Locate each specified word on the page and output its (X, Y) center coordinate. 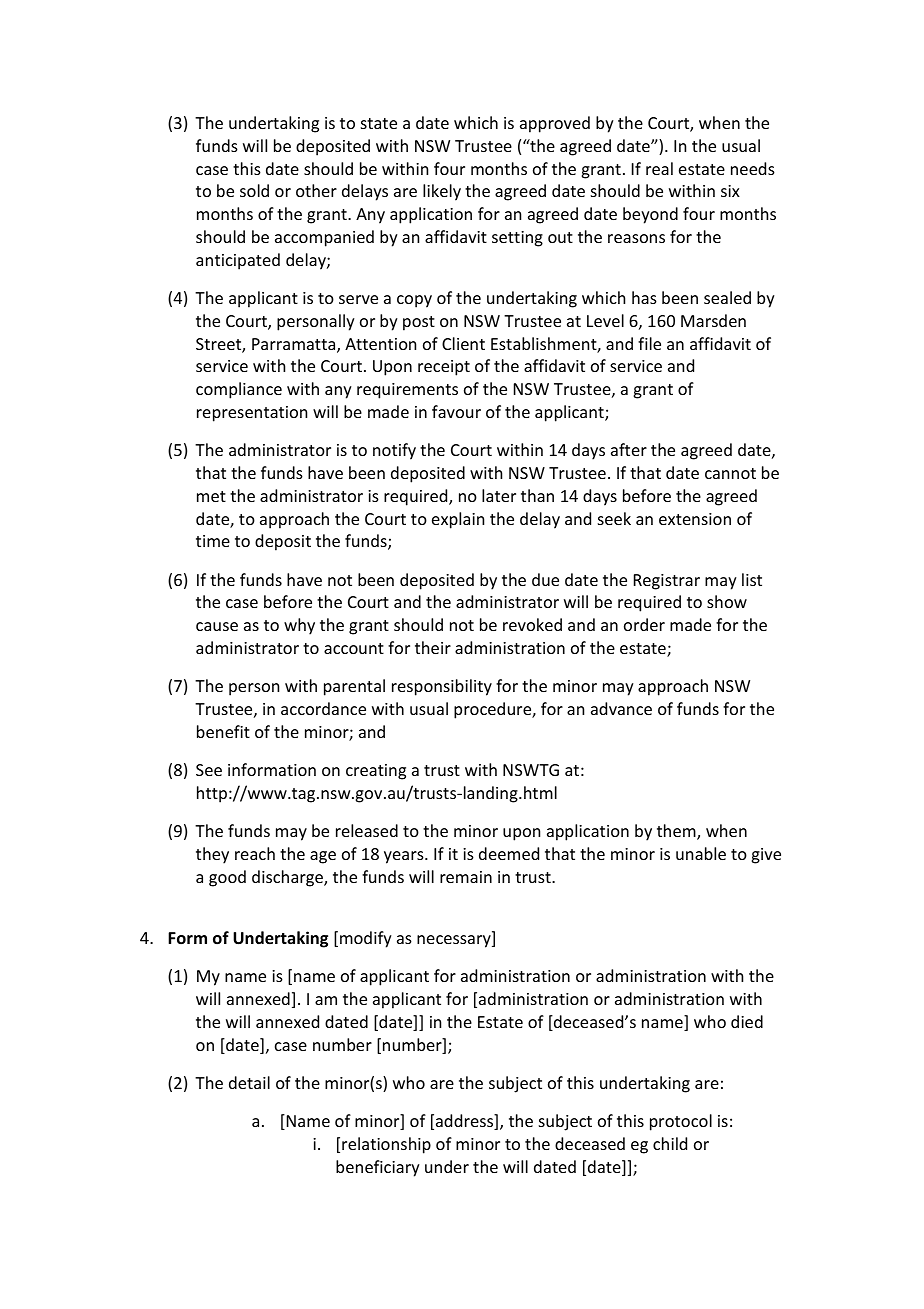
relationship (386, 1145)
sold (254, 190)
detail (249, 1082)
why (299, 626)
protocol (681, 1122)
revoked (532, 624)
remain (466, 877)
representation (252, 414)
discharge (288, 878)
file (649, 343)
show (727, 601)
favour (456, 411)
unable (701, 853)
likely (442, 192)
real (659, 168)
